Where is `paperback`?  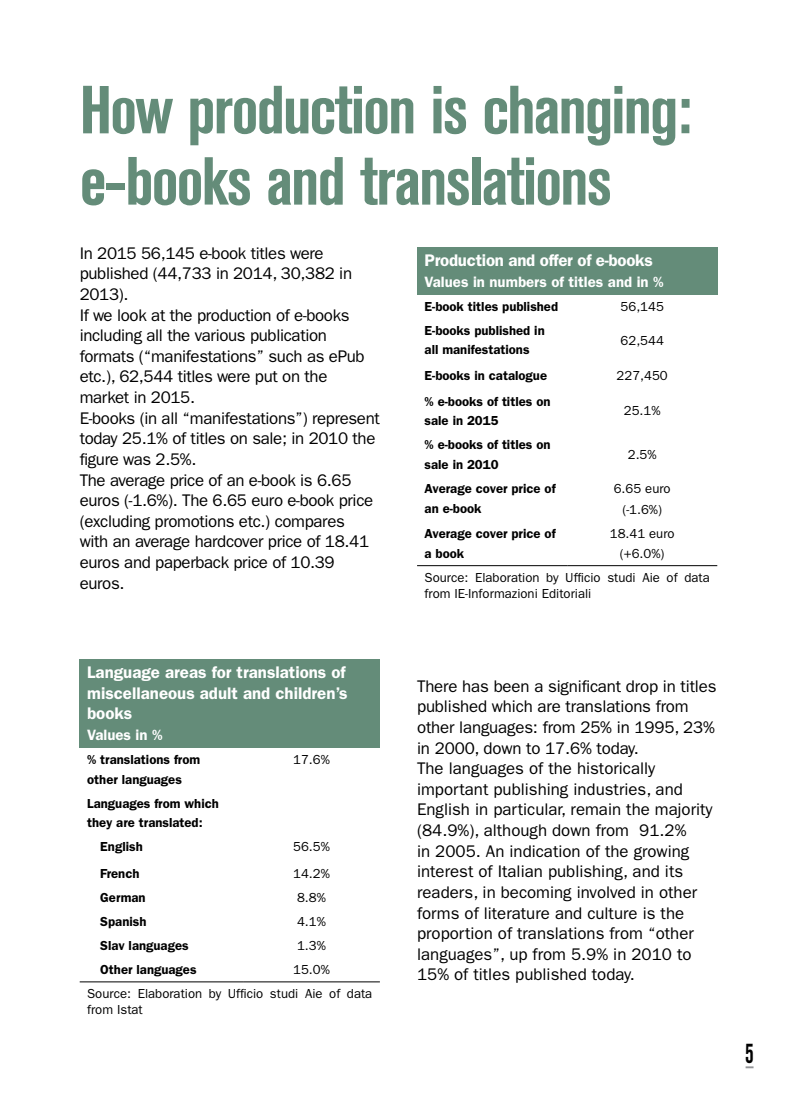
paperback is located at coordinates (192, 563).
